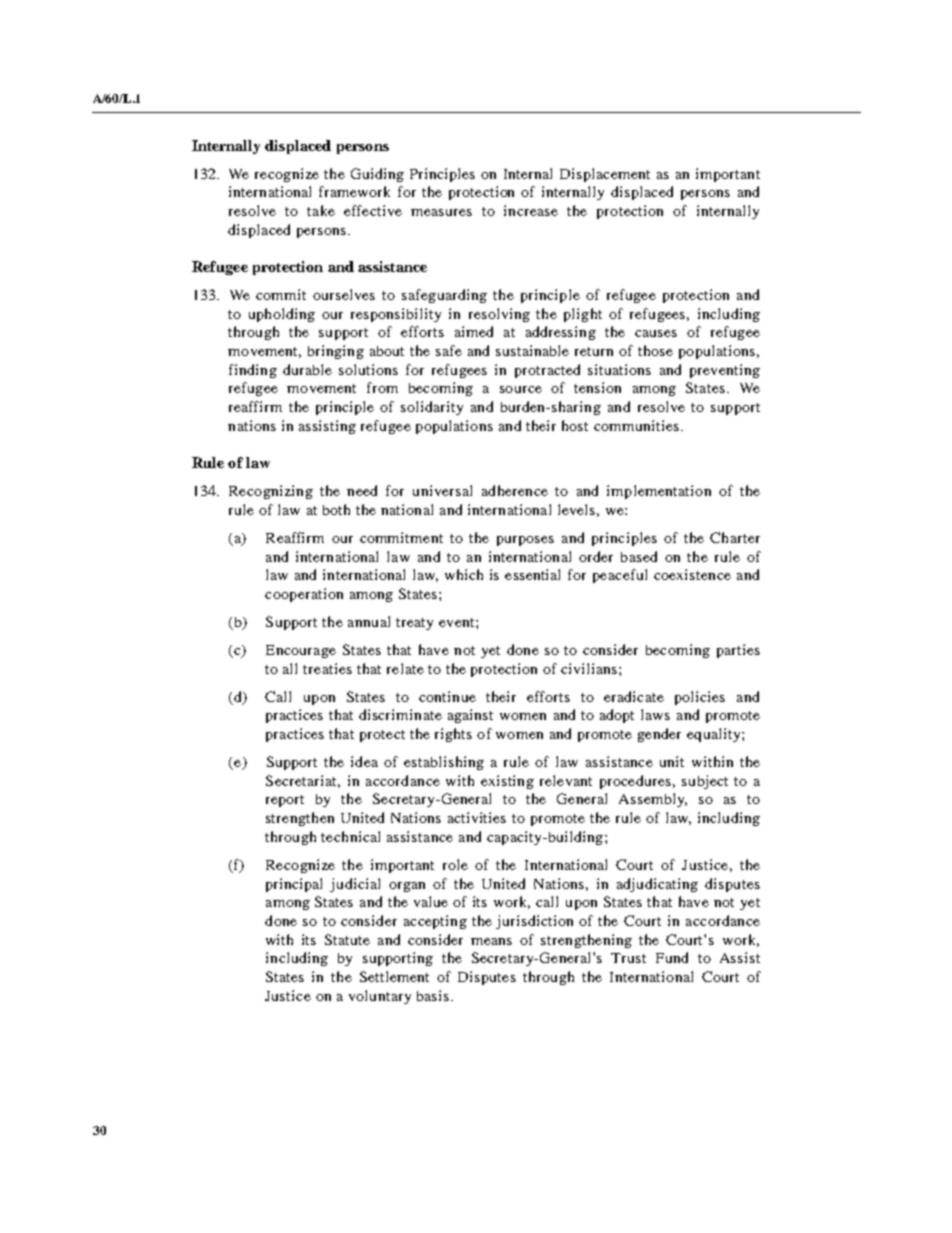  I want to click on durable, so click(307, 369).
